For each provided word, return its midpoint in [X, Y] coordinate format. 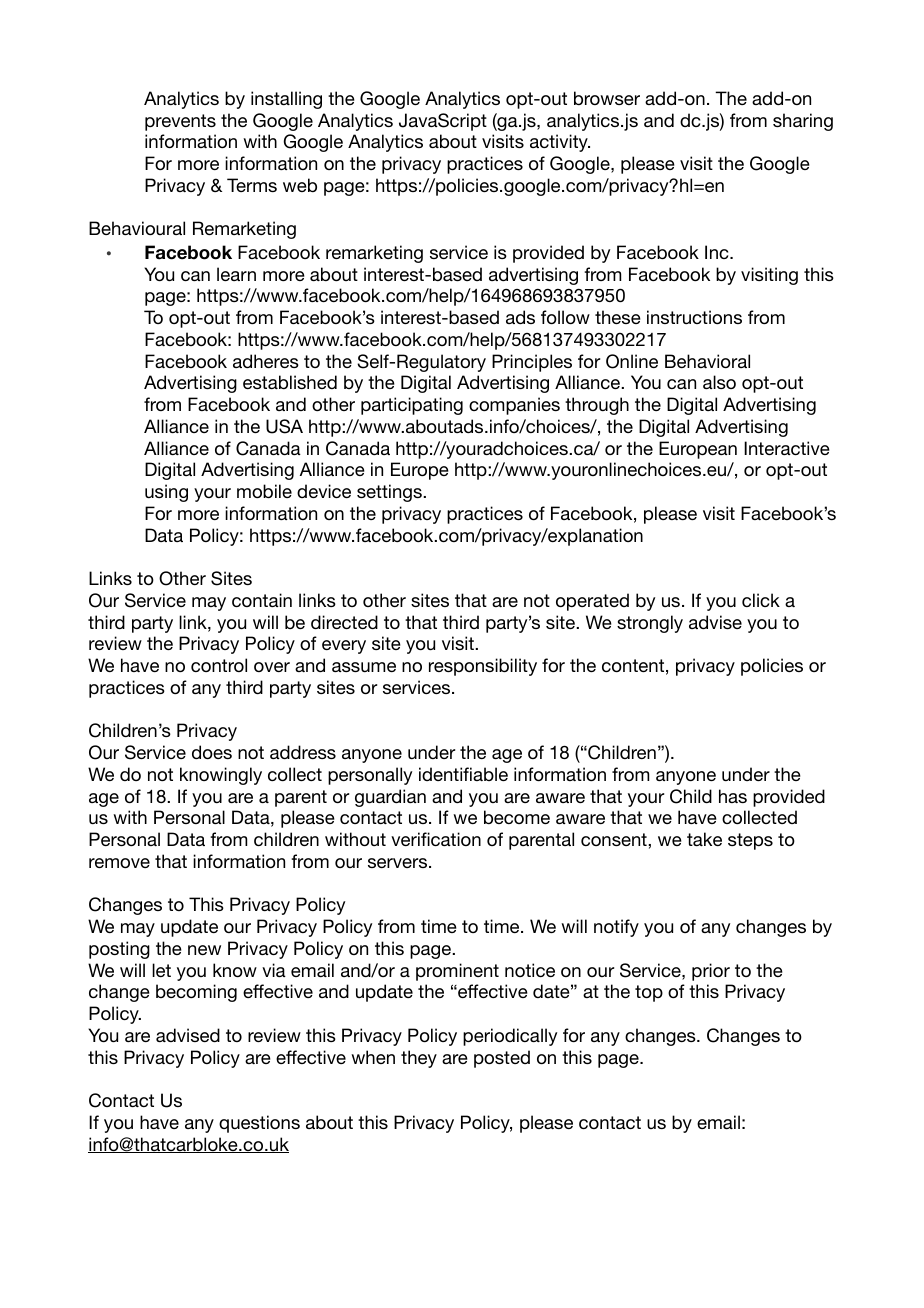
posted [502, 1059]
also [719, 382]
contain [262, 600]
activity [560, 143]
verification [436, 839]
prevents [180, 122]
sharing [803, 122]
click [761, 600]
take [704, 839]
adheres [266, 361]
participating [412, 406]
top [649, 993]
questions [259, 1124]
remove [119, 863]
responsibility [483, 667]
